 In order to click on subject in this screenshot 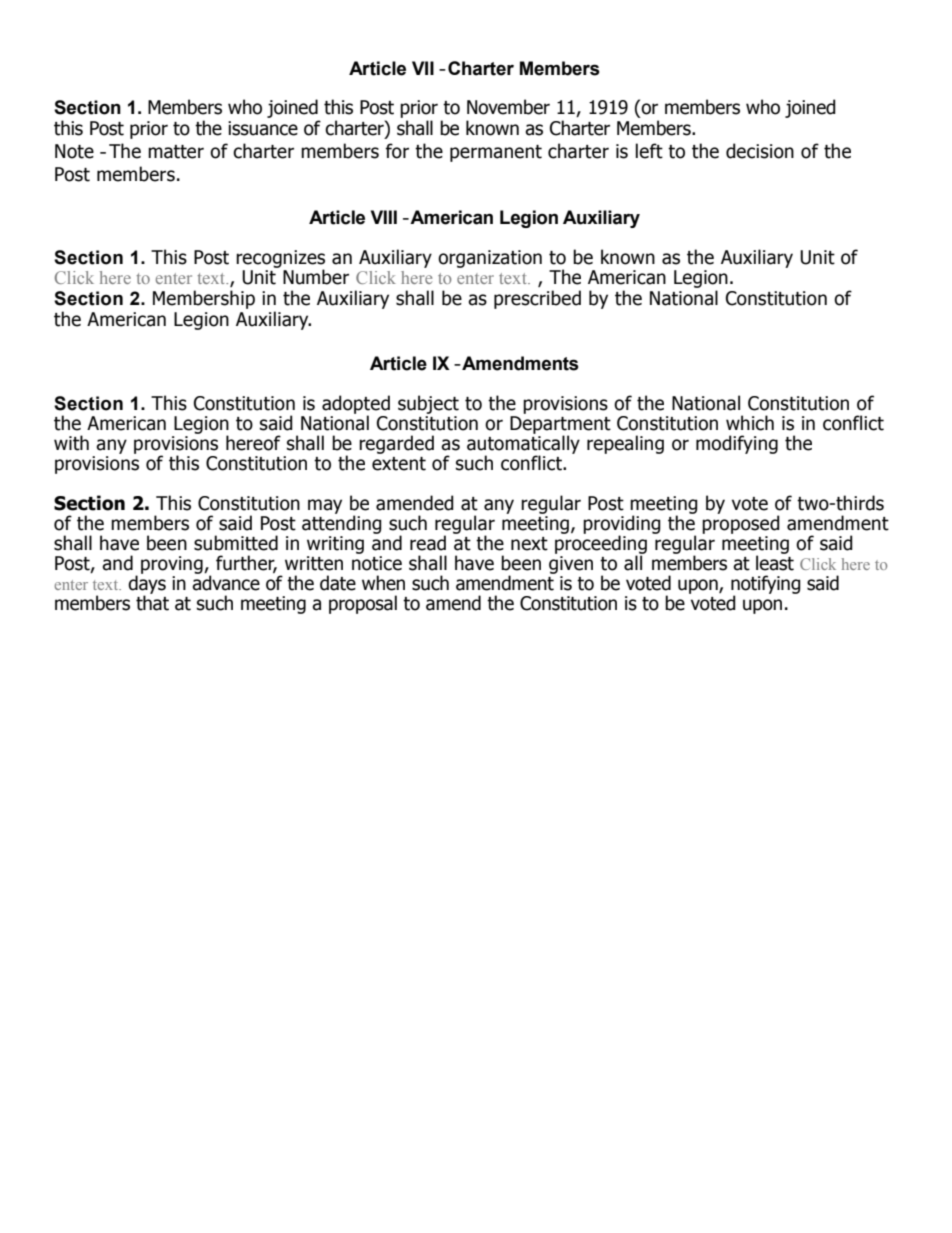, I will do `click(428, 406)`.
